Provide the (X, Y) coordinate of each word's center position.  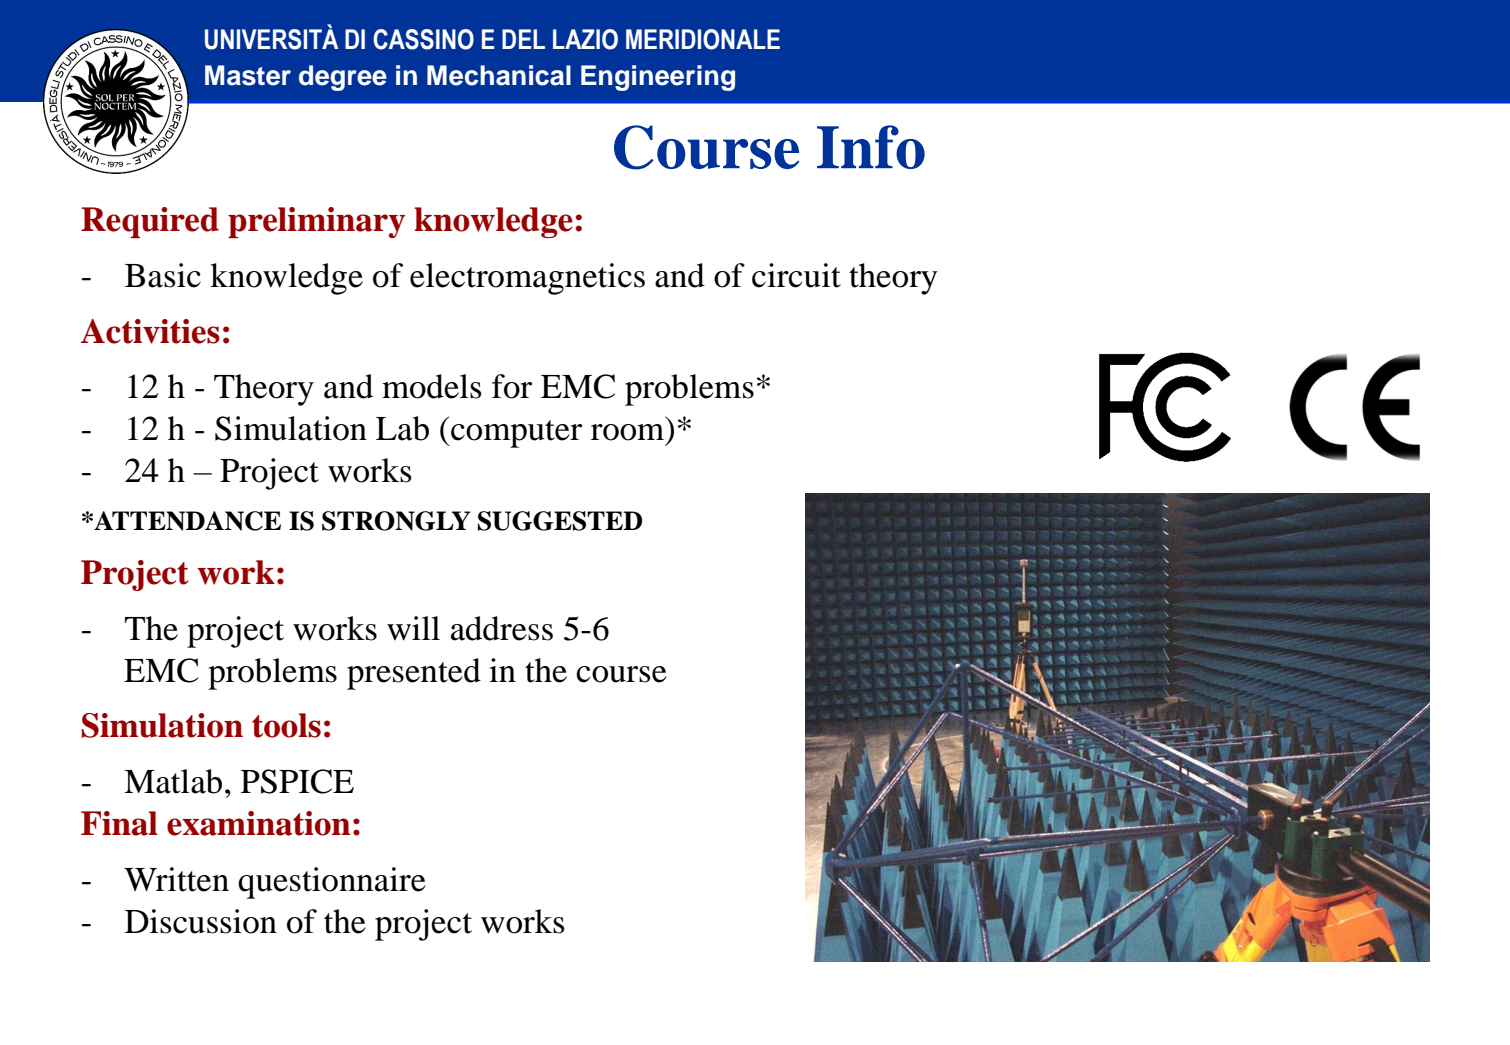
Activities (150, 331)
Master (248, 75)
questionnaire (332, 883)
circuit (796, 275)
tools (286, 725)
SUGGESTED (560, 521)
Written (176, 879)
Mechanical (499, 75)
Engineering (658, 78)
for (512, 386)
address (502, 628)
